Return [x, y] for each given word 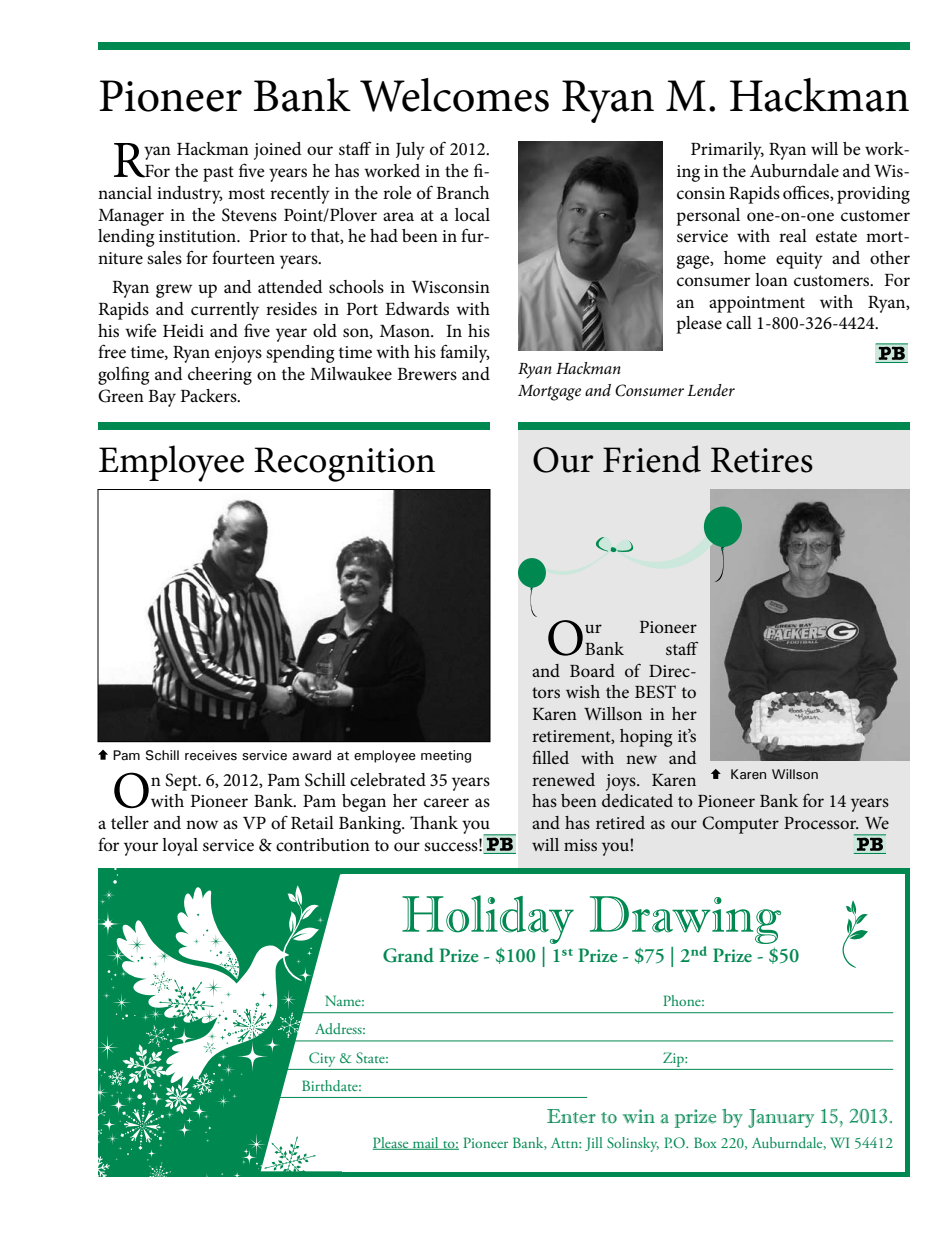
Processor [821, 823]
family [465, 353]
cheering [220, 376]
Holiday [488, 919]
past [218, 174]
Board [592, 670]
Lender [711, 390]
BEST [655, 692]
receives [211, 755]
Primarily [727, 151]
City [322, 1059]
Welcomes [454, 95]
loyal [180, 847]
